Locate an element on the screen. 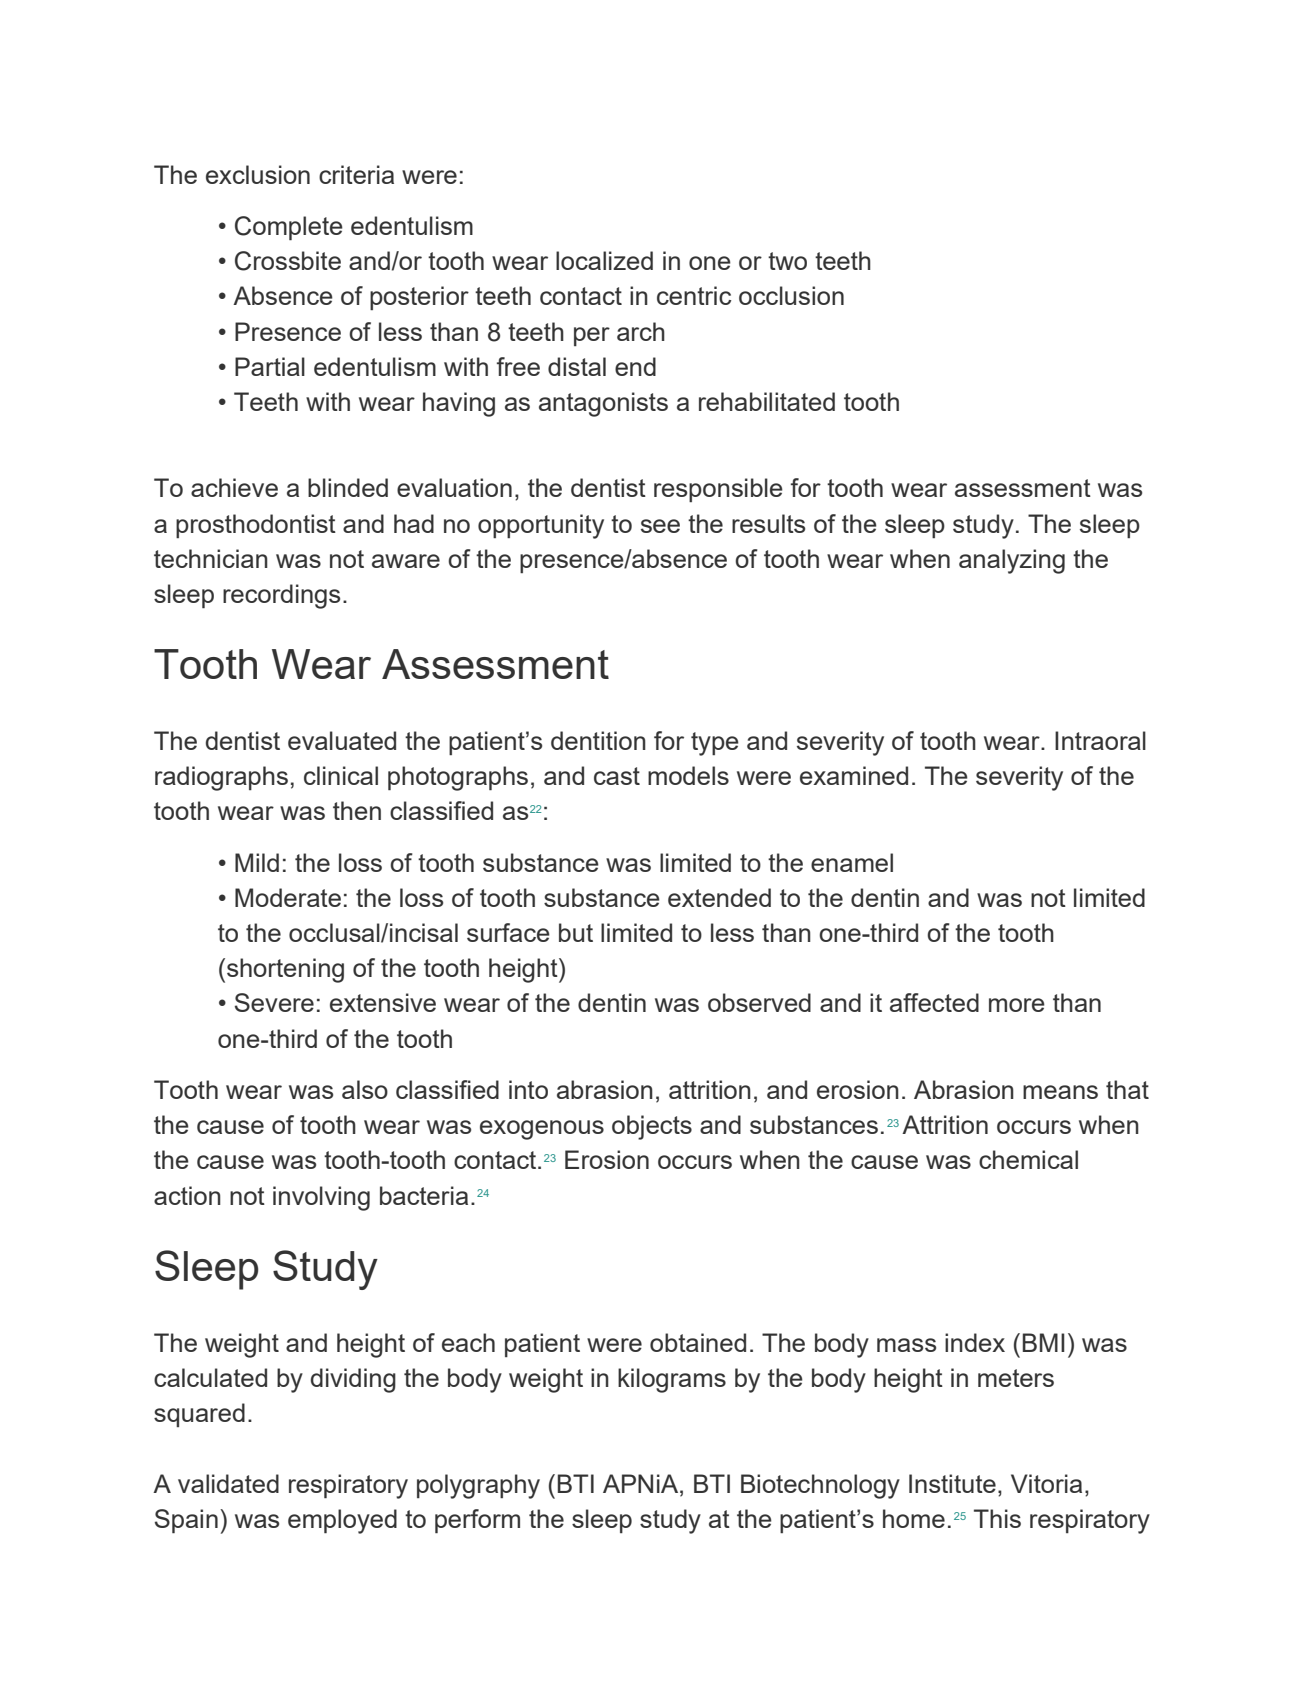 The width and height of the screenshot is (1306, 1690). see is located at coordinates (660, 526).
